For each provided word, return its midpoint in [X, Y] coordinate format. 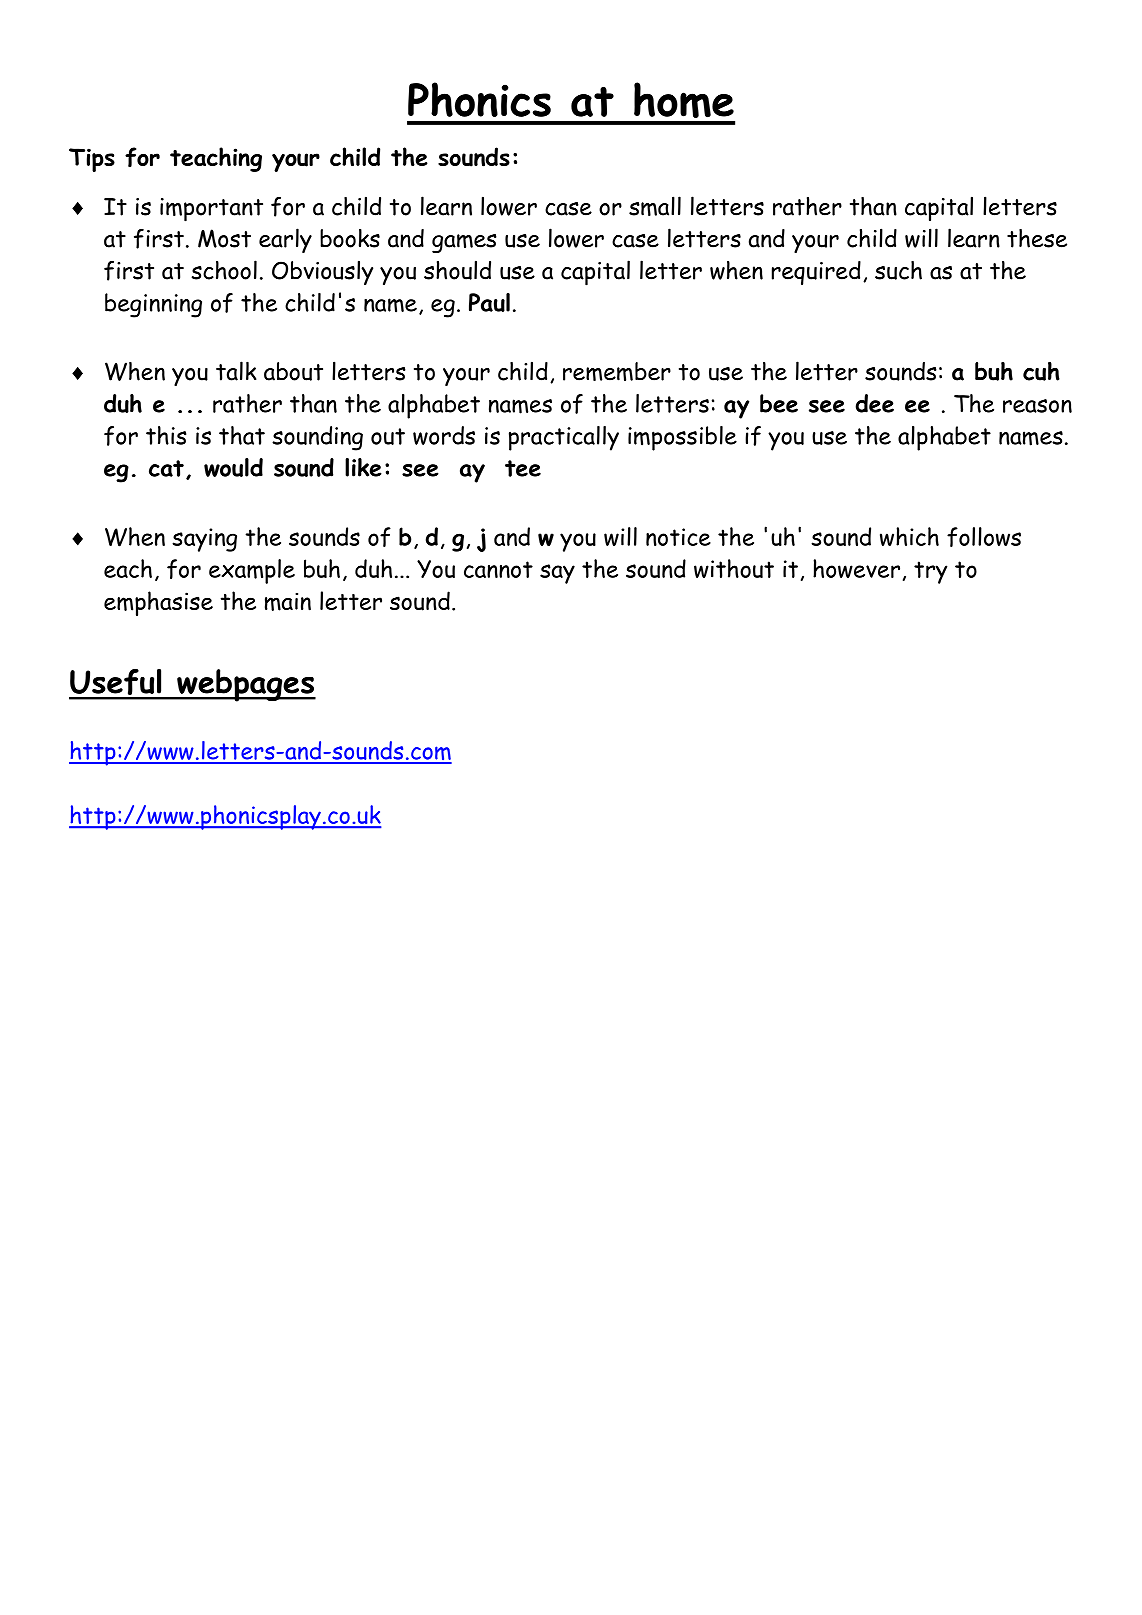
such [898, 270]
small [655, 206]
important [211, 210]
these [1037, 238]
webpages [245, 685]
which [909, 536]
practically [564, 438]
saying [204, 540]
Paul [489, 302]
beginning [153, 305]
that [242, 435]
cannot [498, 569]
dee [875, 403]
